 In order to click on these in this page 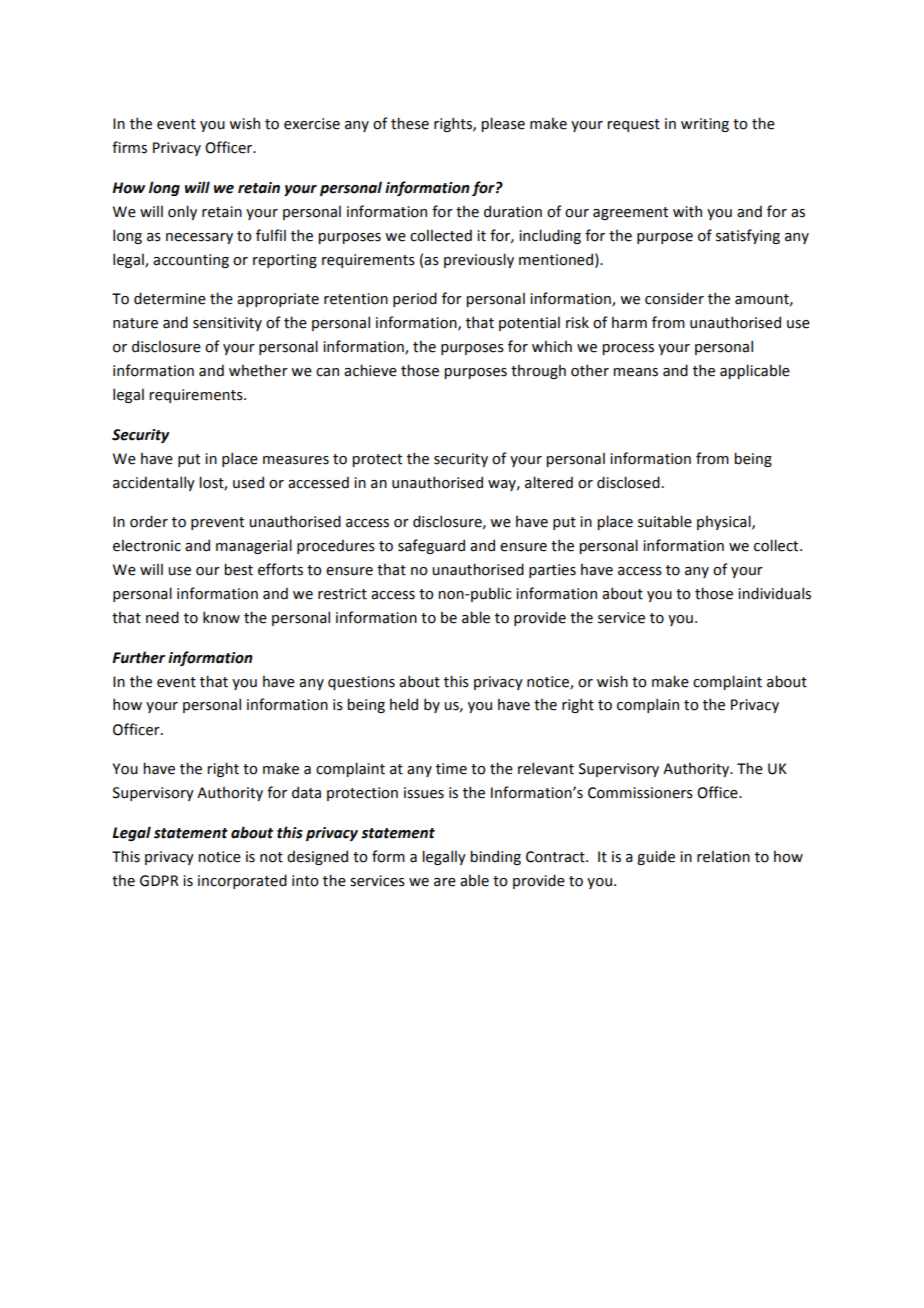, I will do `click(410, 123)`.
